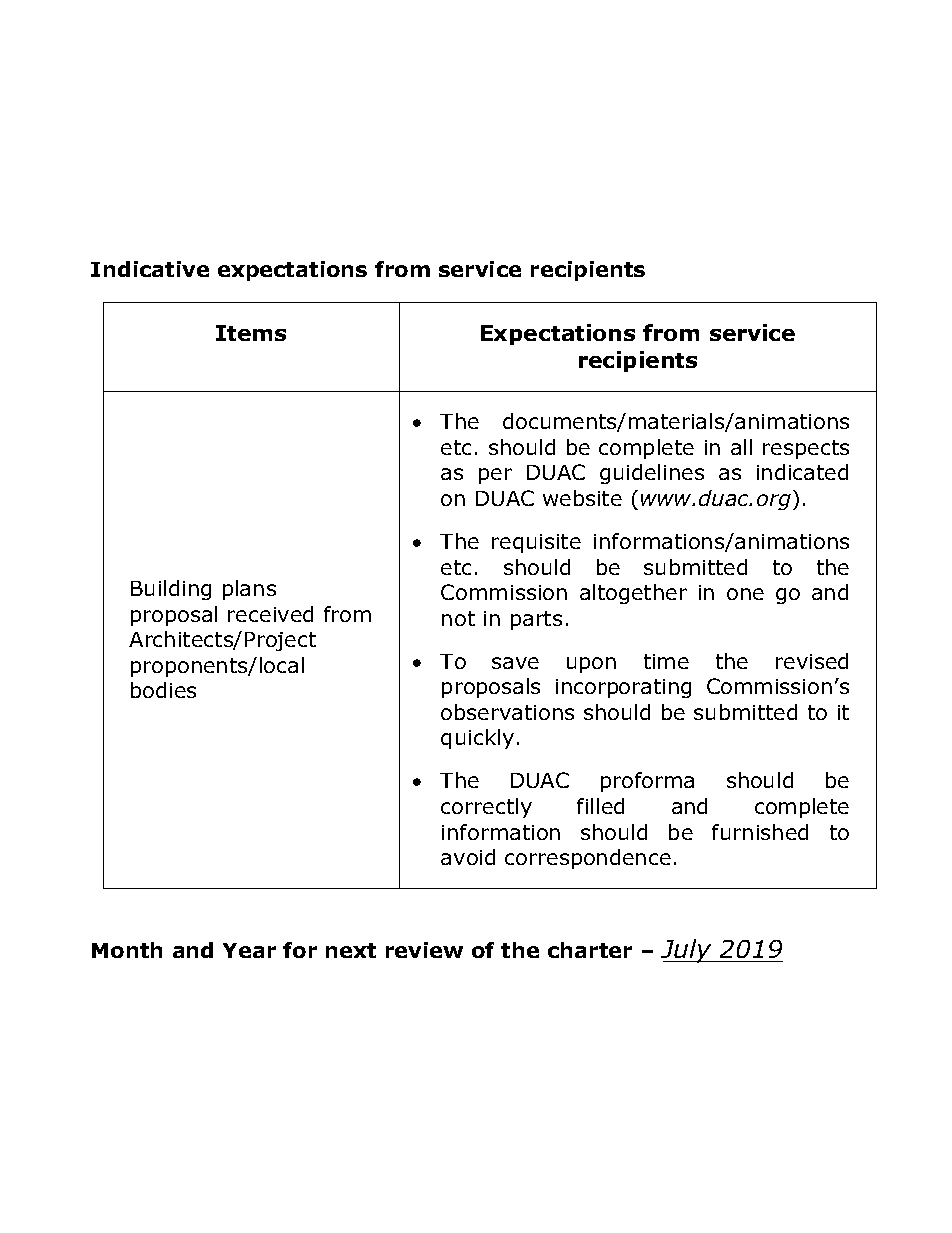 This screenshot has height=1233, width=952. I want to click on correctly, so click(486, 808).
